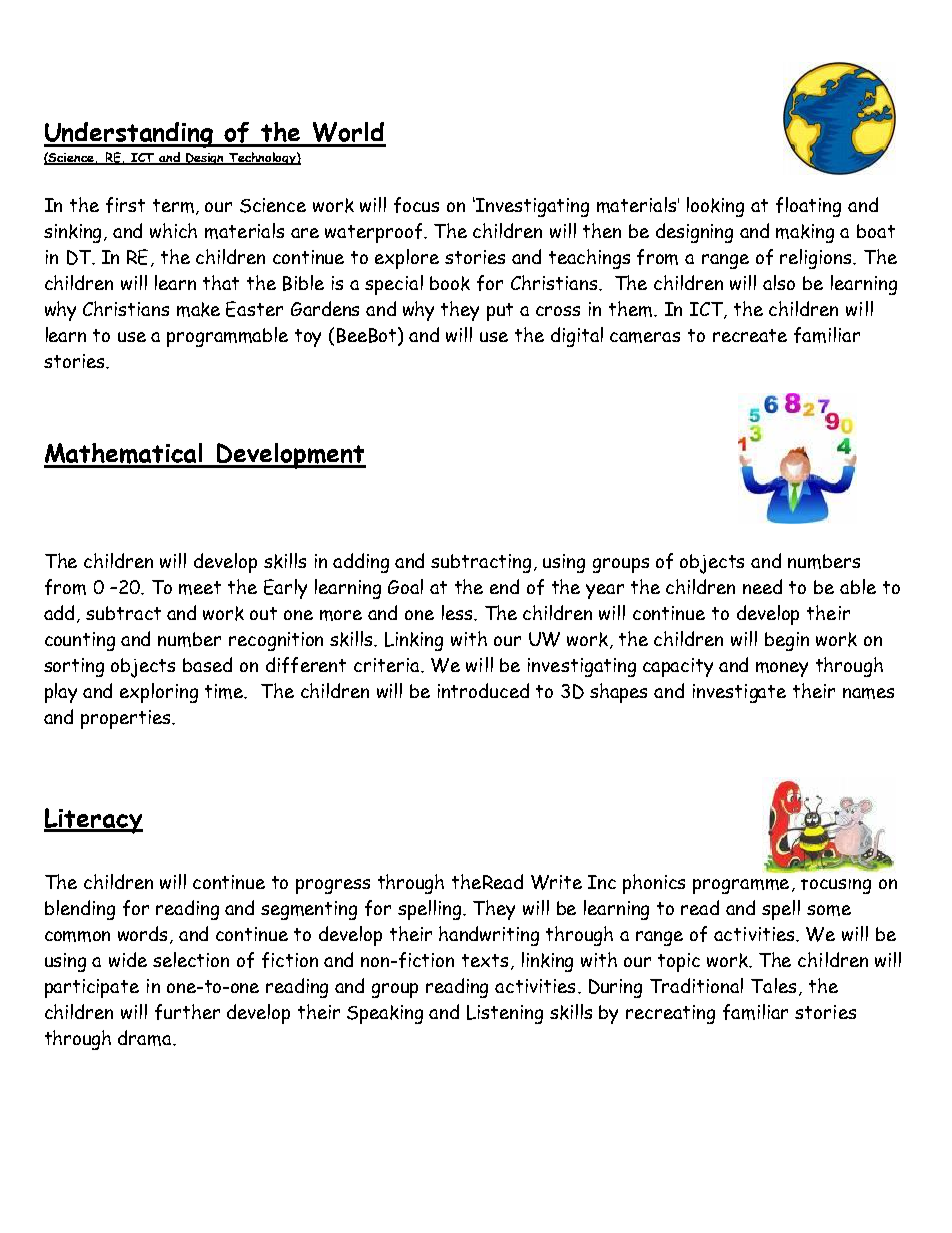 The height and width of the screenshot is (1233, 952). What do you see at coordinates (741, 886) in the screenshot?
I see `programme` at bounding box center [741, 886].
